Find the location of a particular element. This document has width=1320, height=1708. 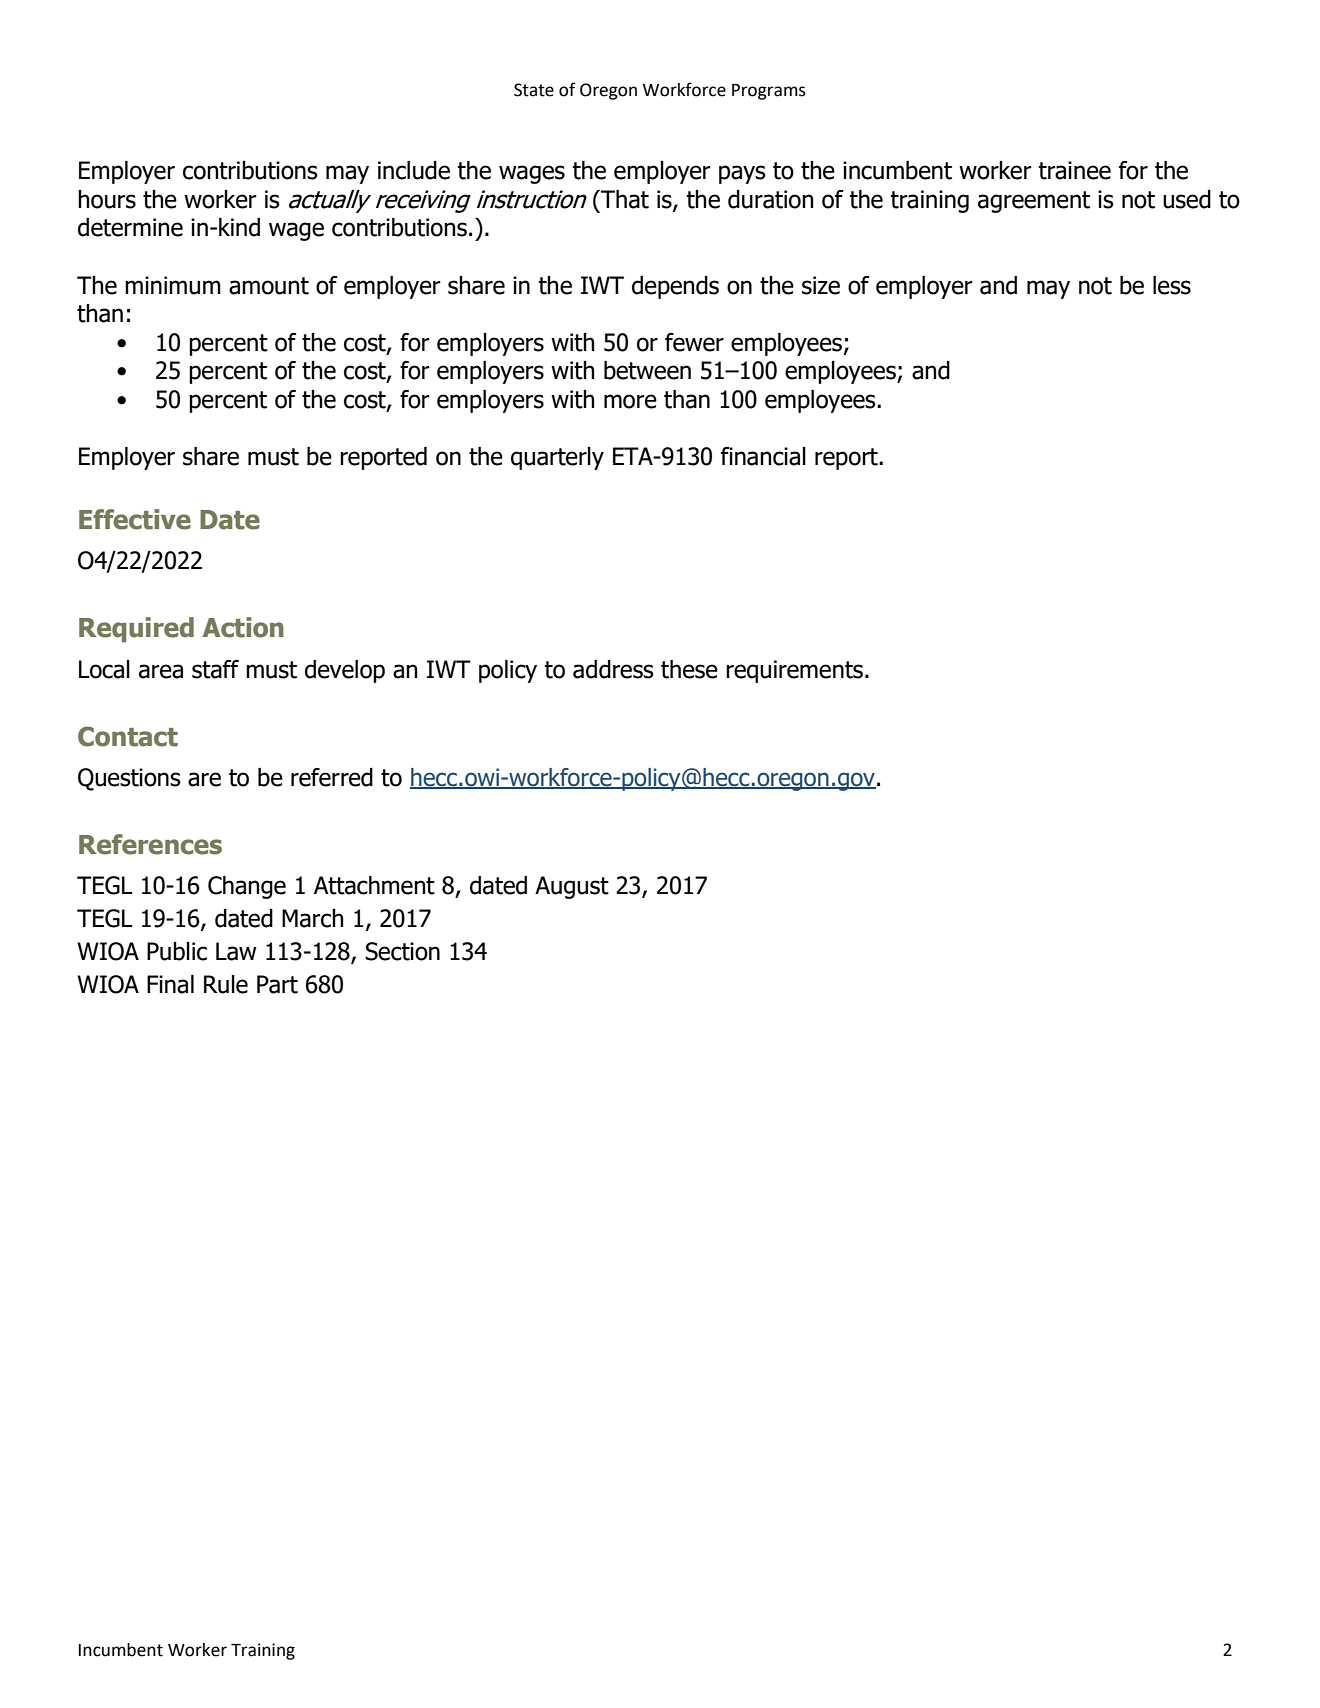

depends is located at coordinates (675, 287).
